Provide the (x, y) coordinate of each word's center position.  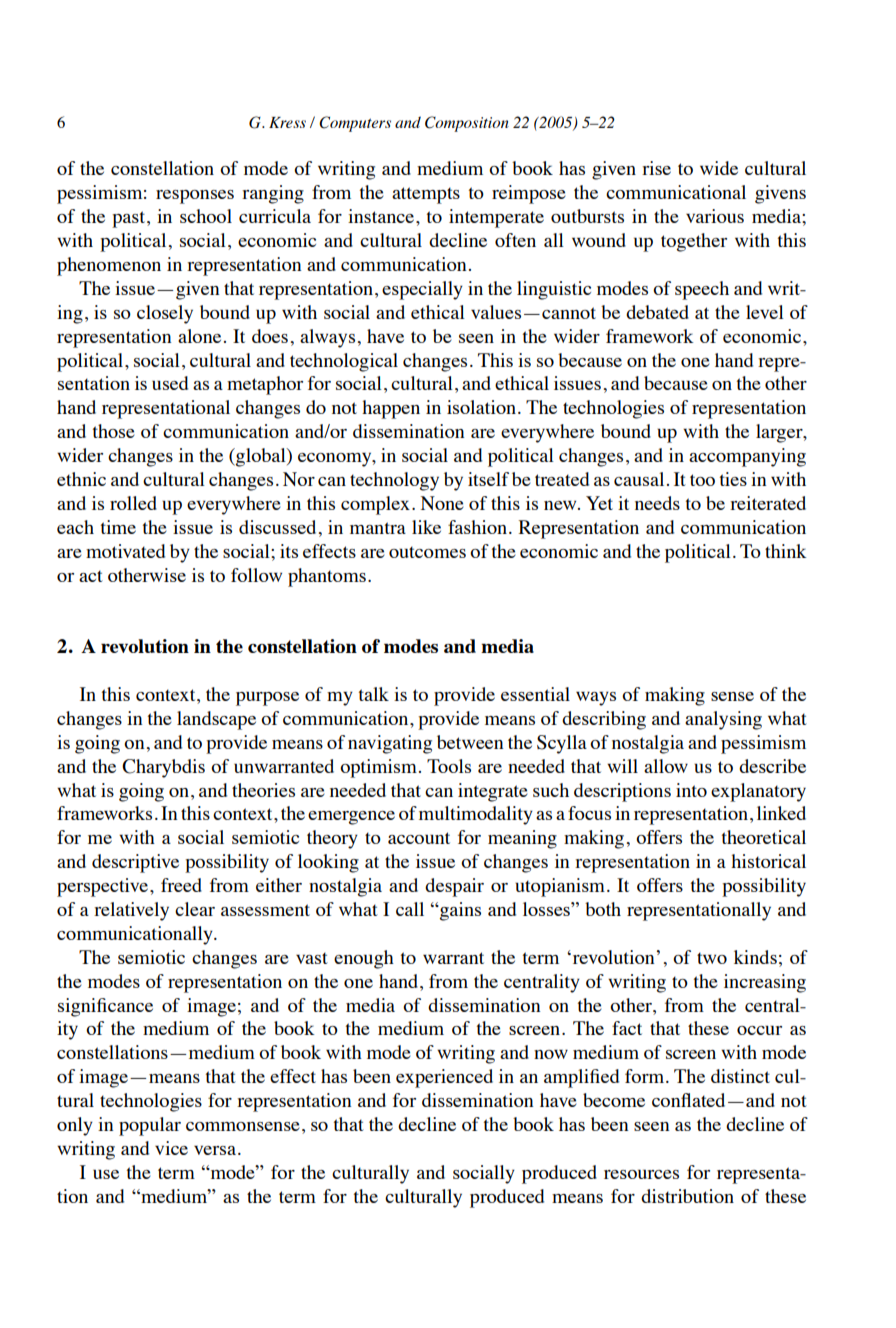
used (170, 383)
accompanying (747, 457)
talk (374, 694)
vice (171, 1148)
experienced (444, 1078)
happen (391, 409)
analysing (723, 720)
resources (641, 1174)
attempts (426, 195)
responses (195, 197)
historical (768, 861)
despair (454, 887)
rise (656, 168)
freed (181, 885)
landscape (216, 720)
